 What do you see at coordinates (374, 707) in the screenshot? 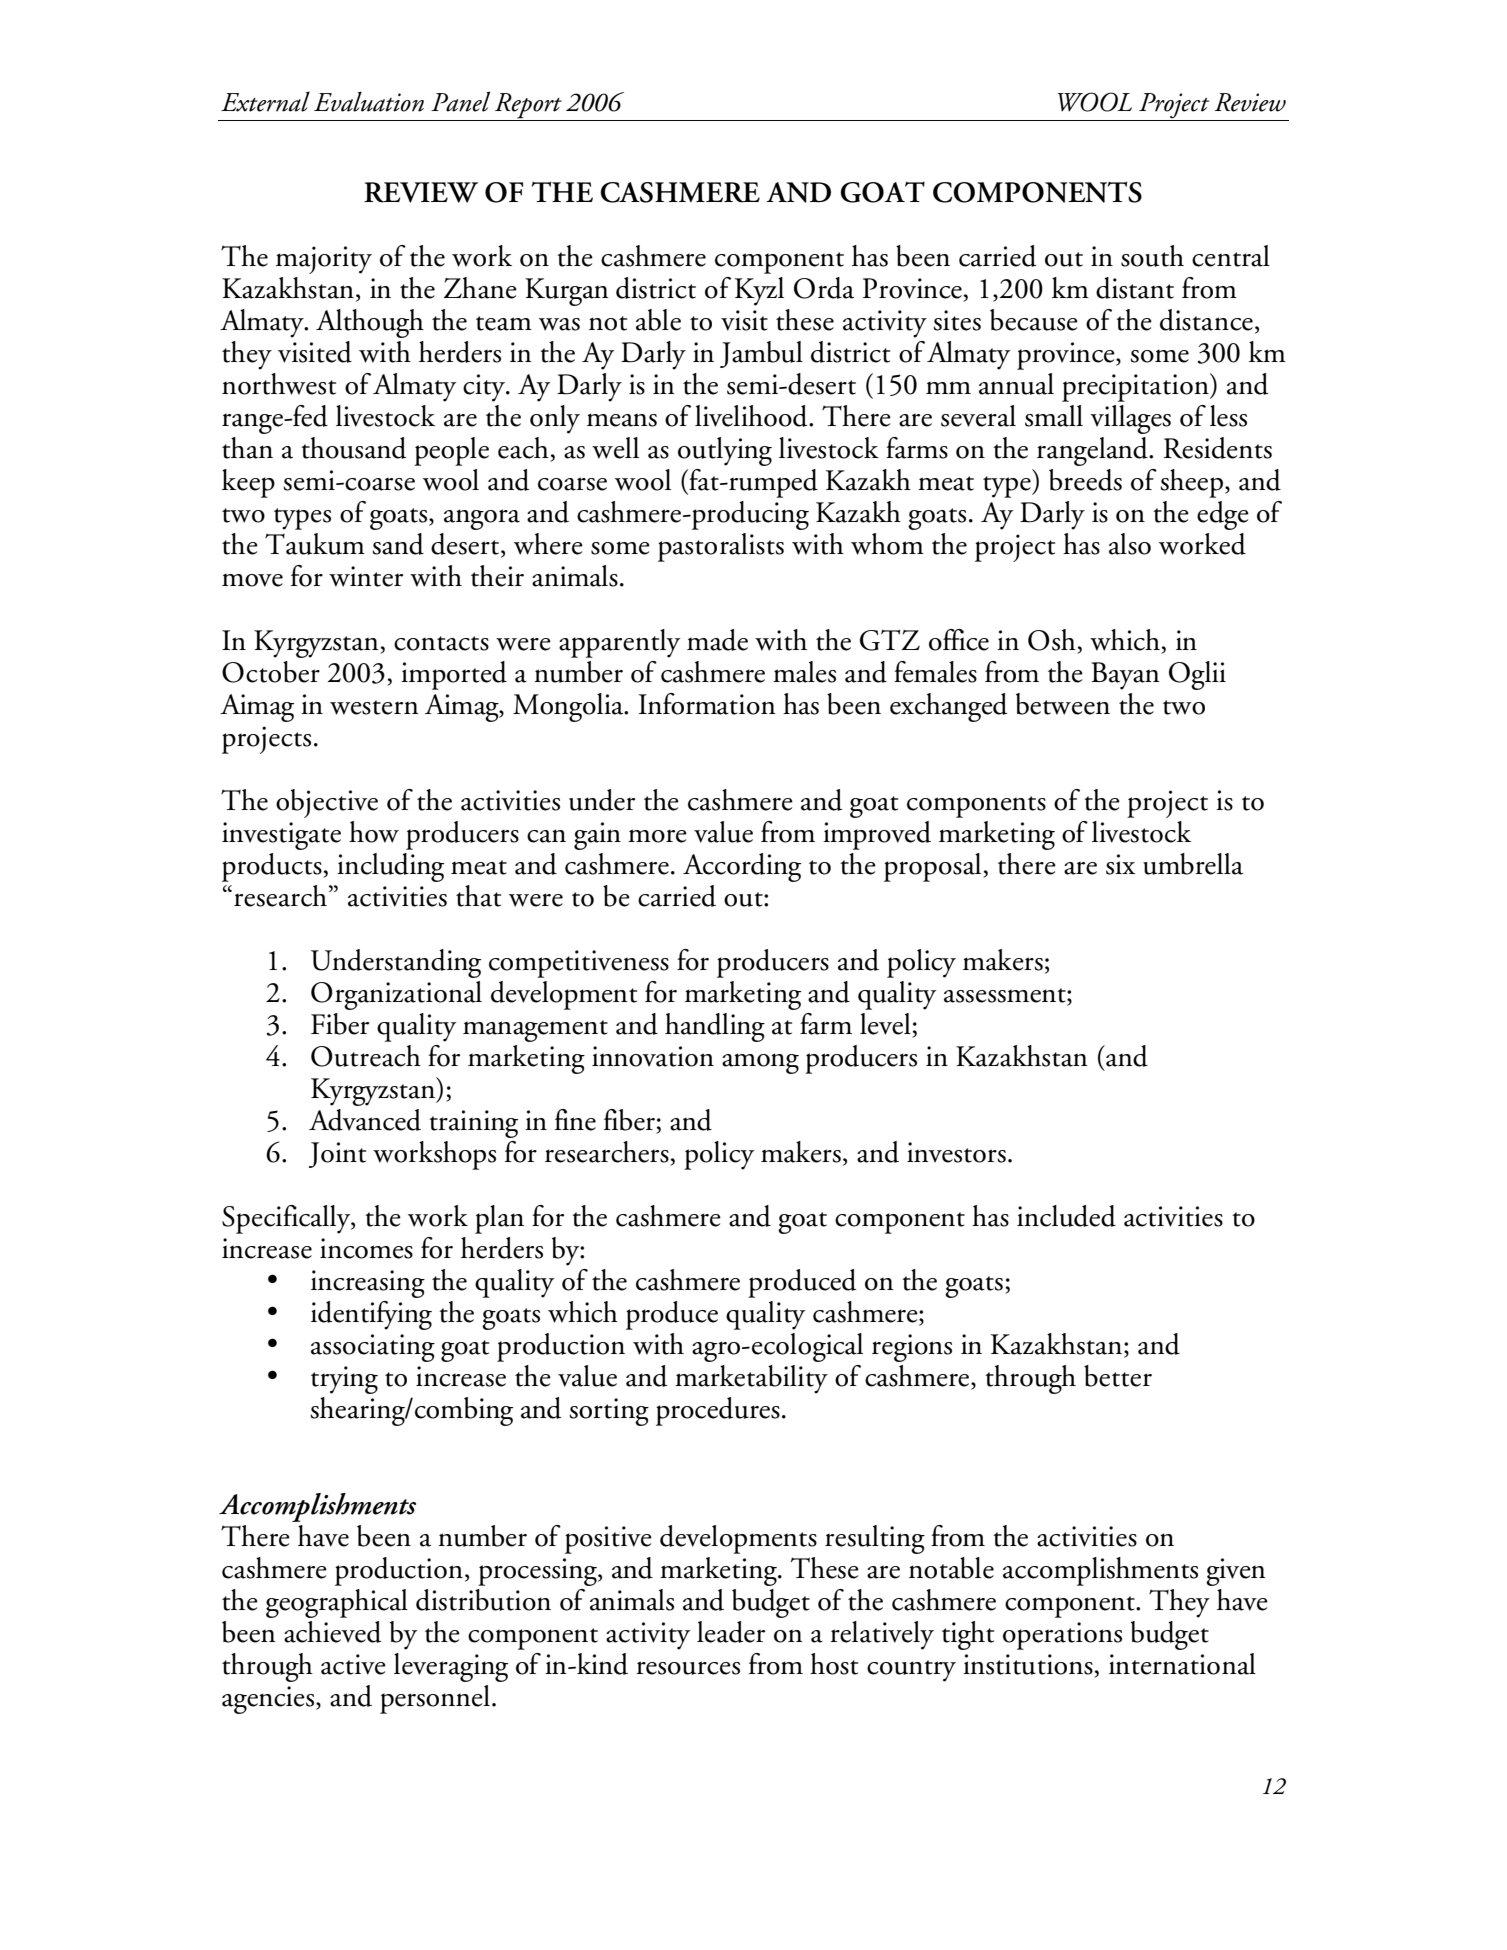
I see `western` at bounding box center [374, 707].
